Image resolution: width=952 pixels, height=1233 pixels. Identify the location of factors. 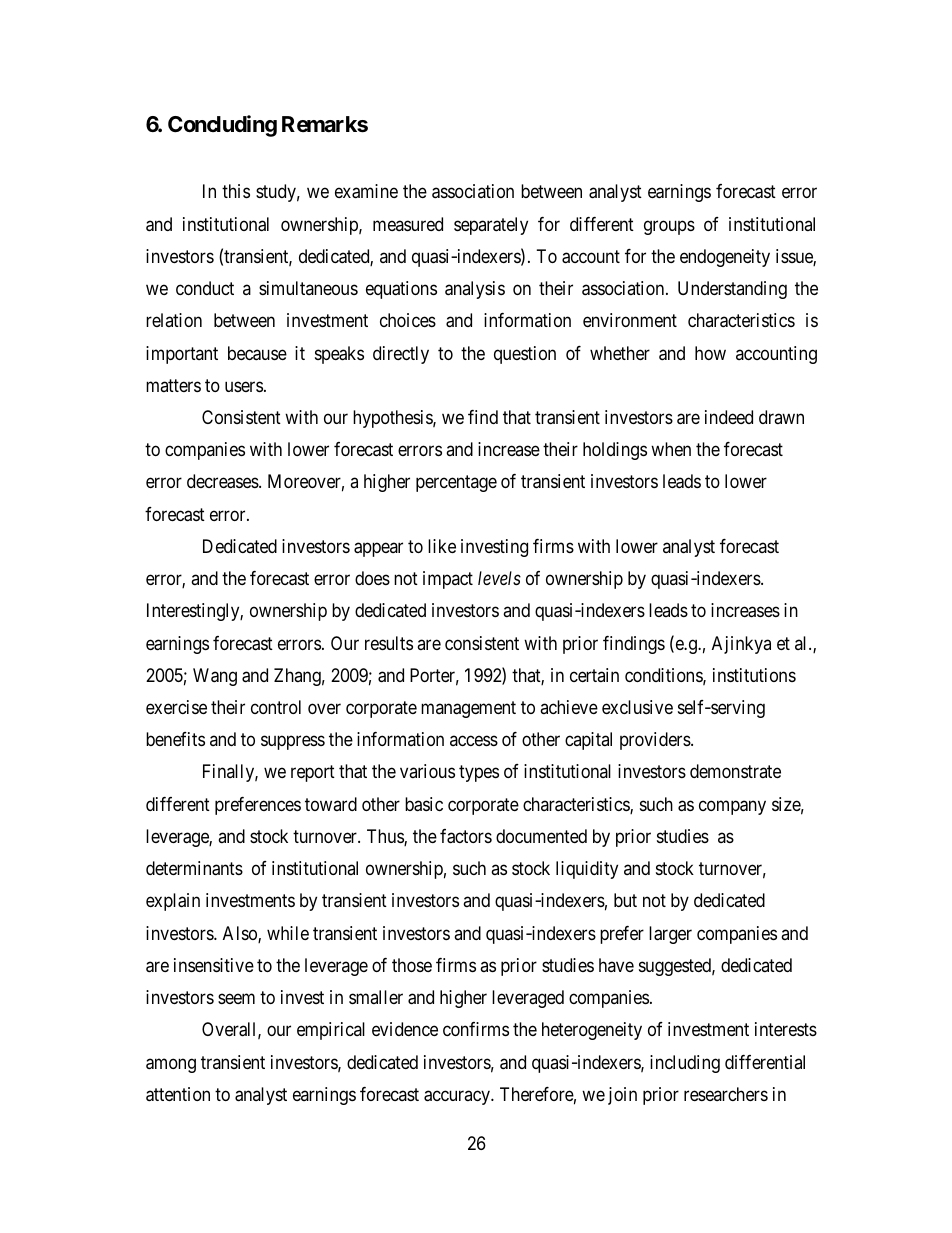
(466, 836).
